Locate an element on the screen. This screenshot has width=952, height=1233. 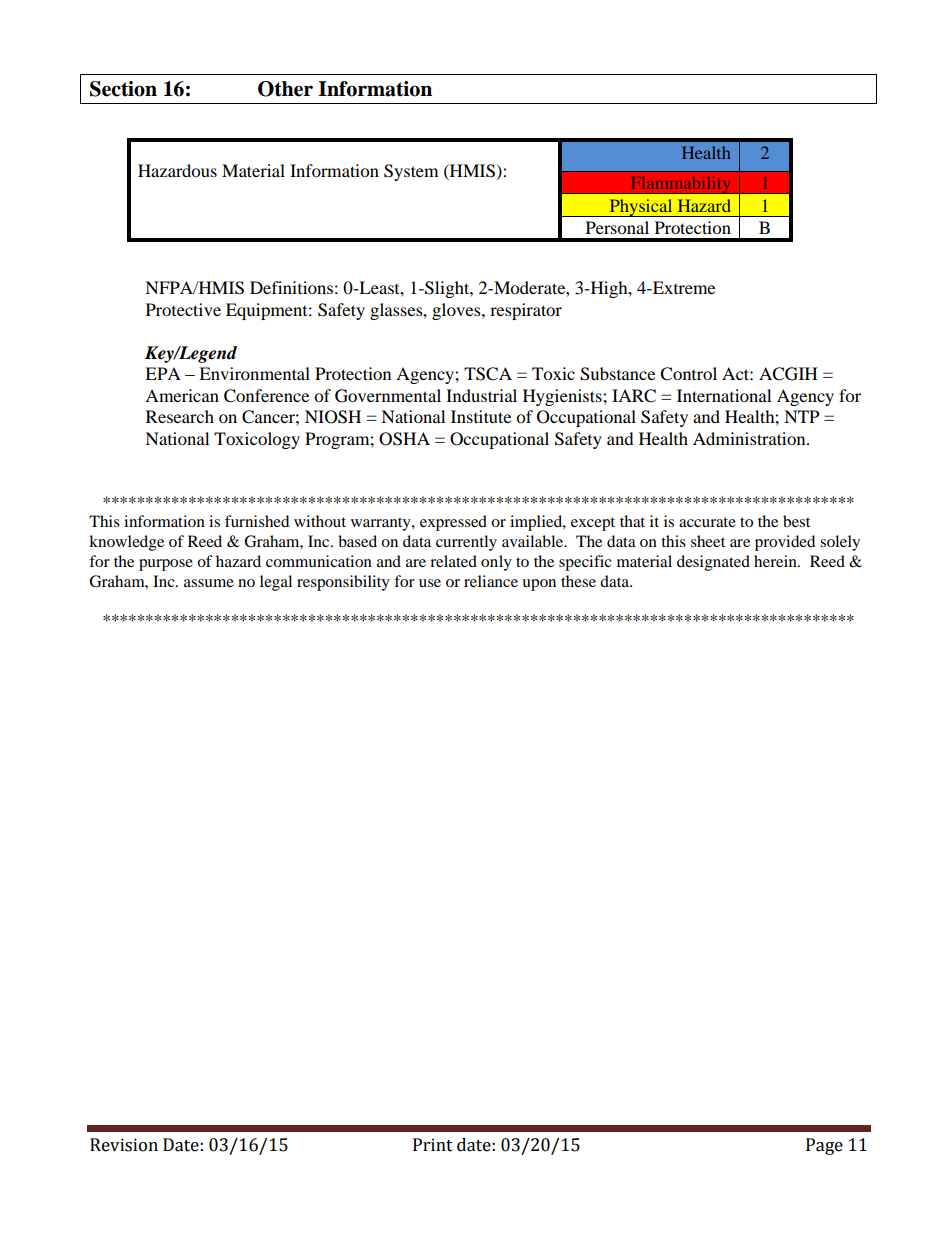
Administration is located at coordinates (750, 438).
